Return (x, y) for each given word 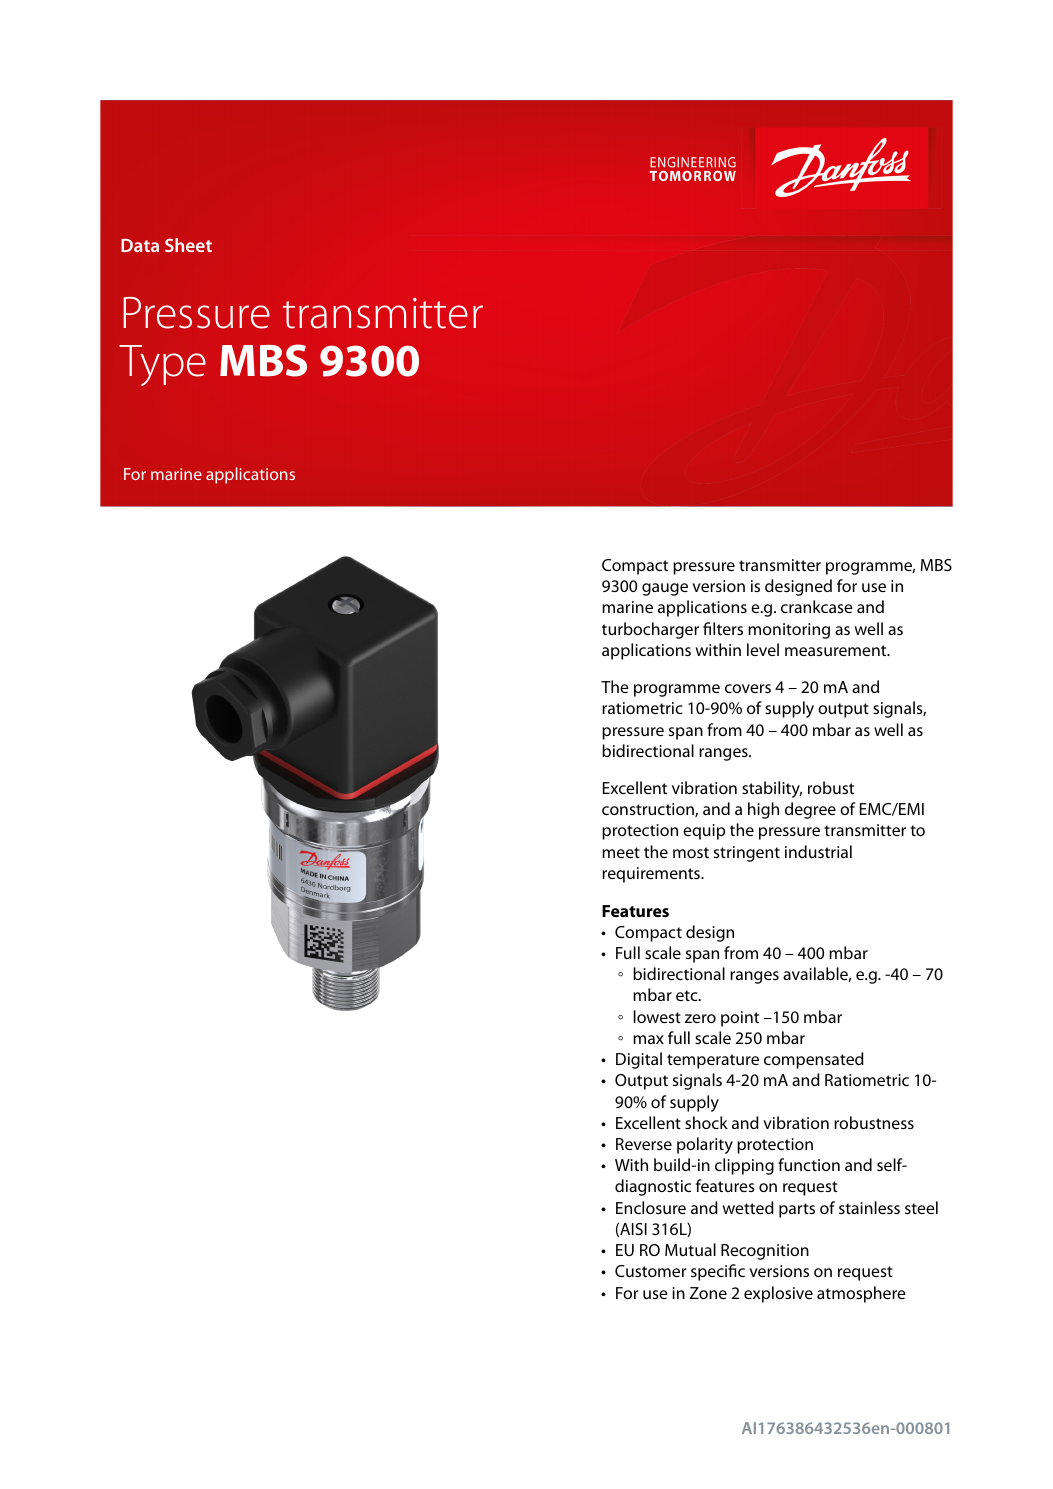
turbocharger (650, 630)
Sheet (188, 245)
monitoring (789, 631)
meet (621, 852)
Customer (651, 1271)
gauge (665, 589)
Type (162, 365)
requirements (652, 875)
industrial (818, 851)
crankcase (817, 606)
